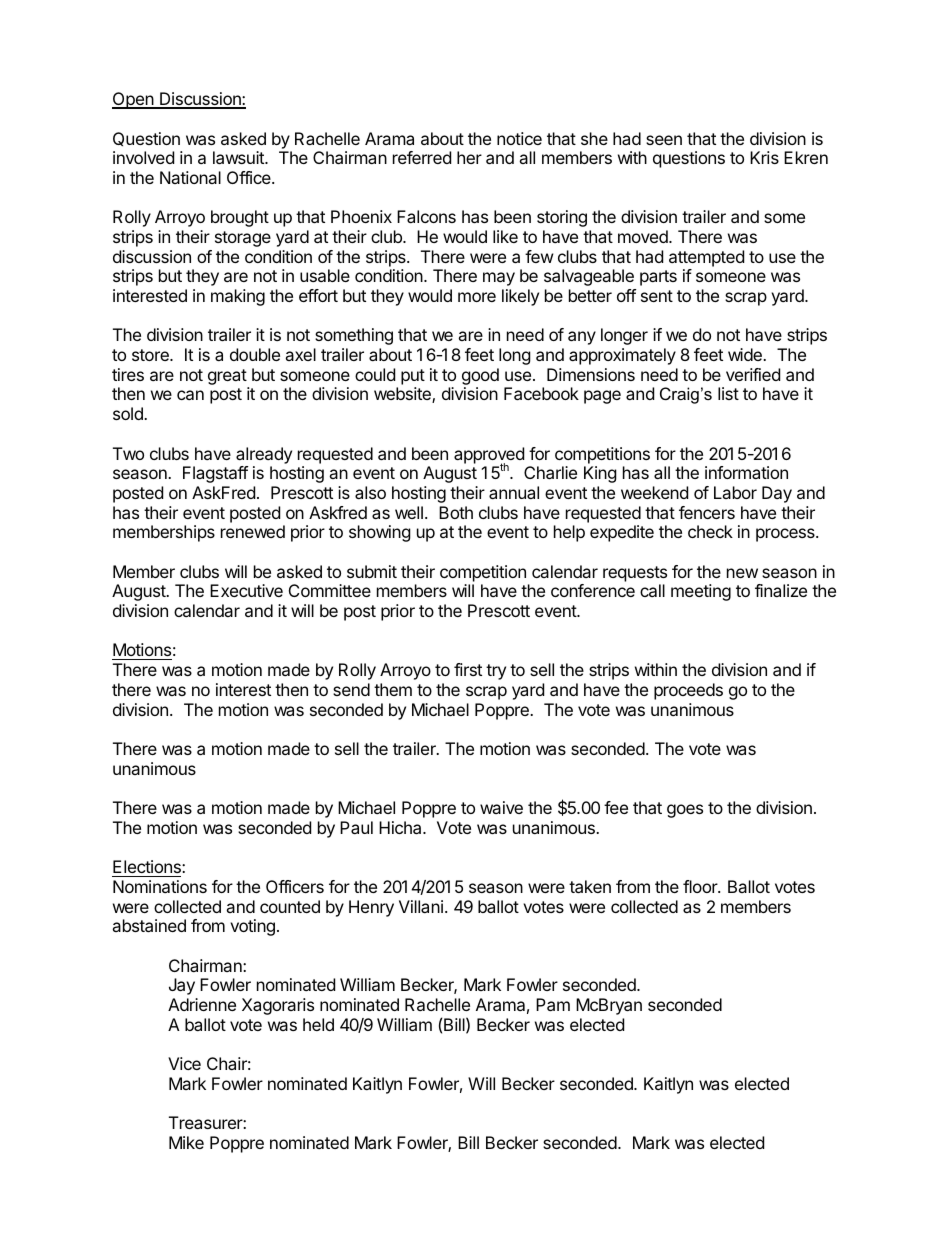 The height and width of the page is (1233, 952). What do you see at coordinates (685, 811) in the page?
I see `goes` at bounding box center [685, 811].
